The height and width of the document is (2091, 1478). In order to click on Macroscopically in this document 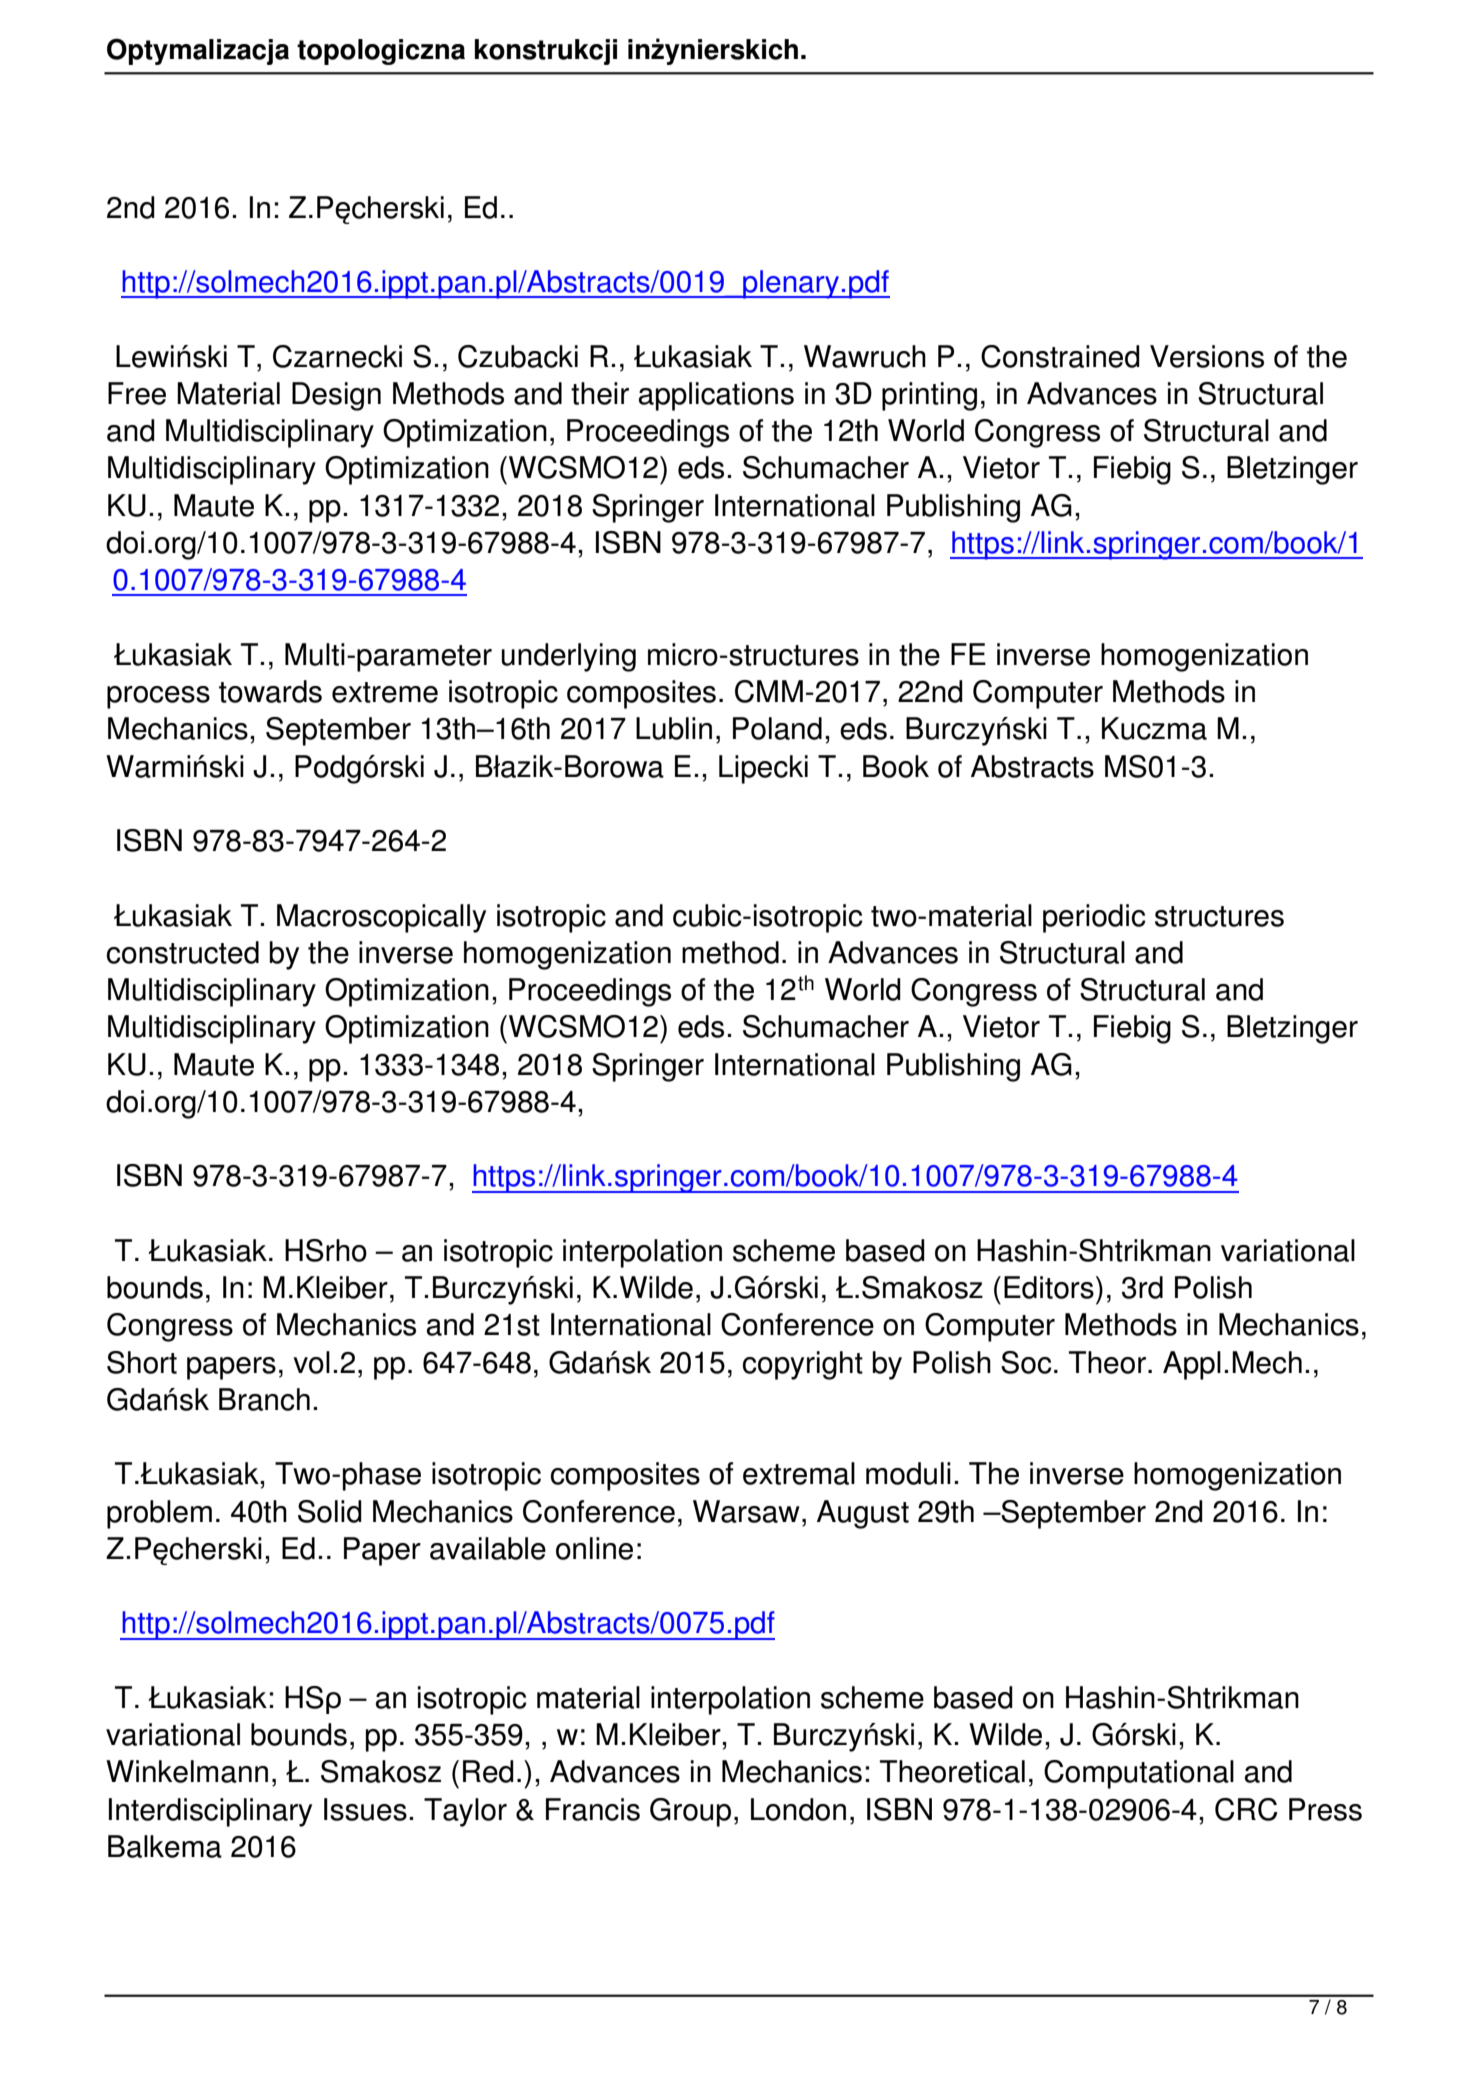, I will do `click(381, 918)`.
